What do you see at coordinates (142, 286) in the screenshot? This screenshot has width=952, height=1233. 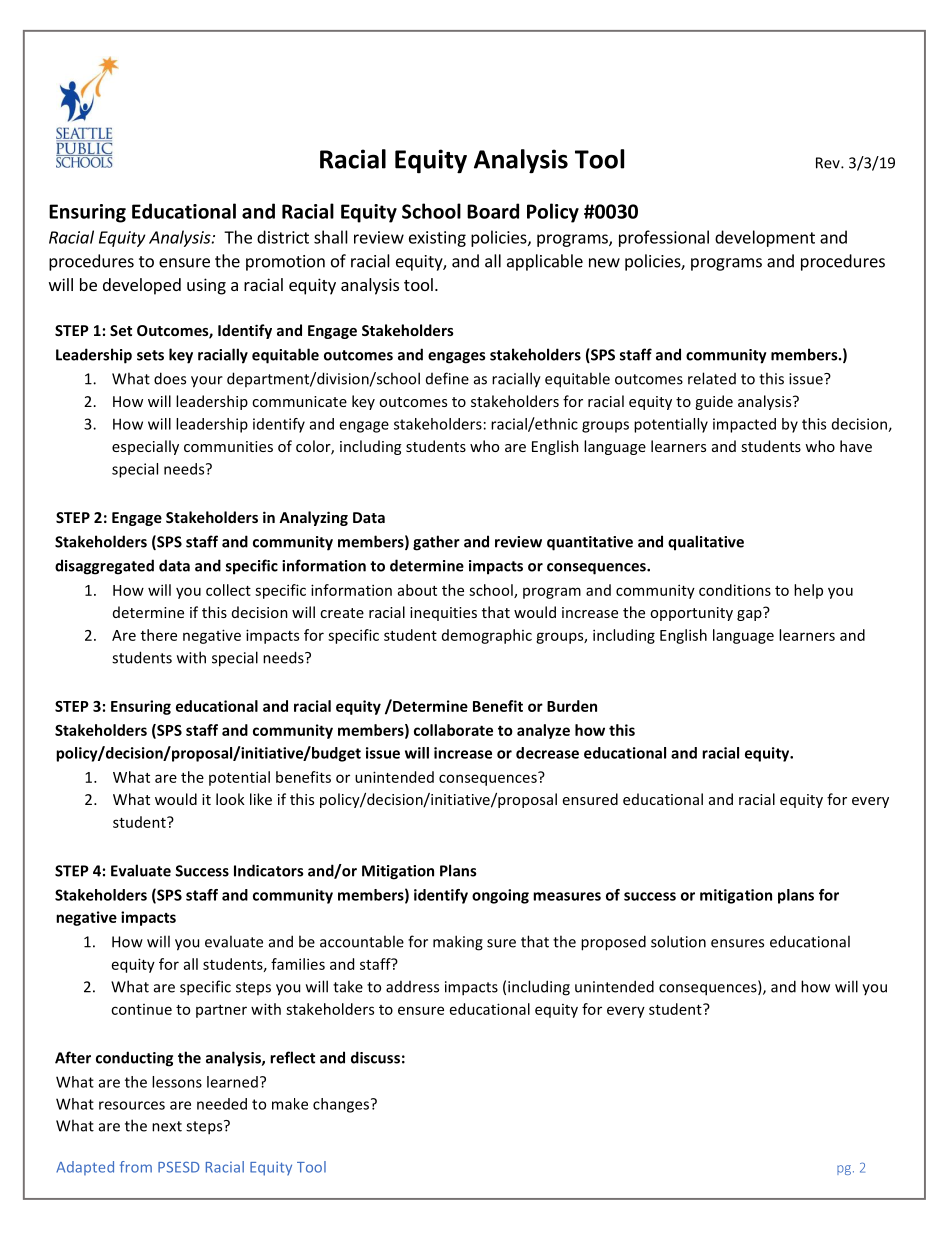 I see `developed` at bounding box center [142, 286].
